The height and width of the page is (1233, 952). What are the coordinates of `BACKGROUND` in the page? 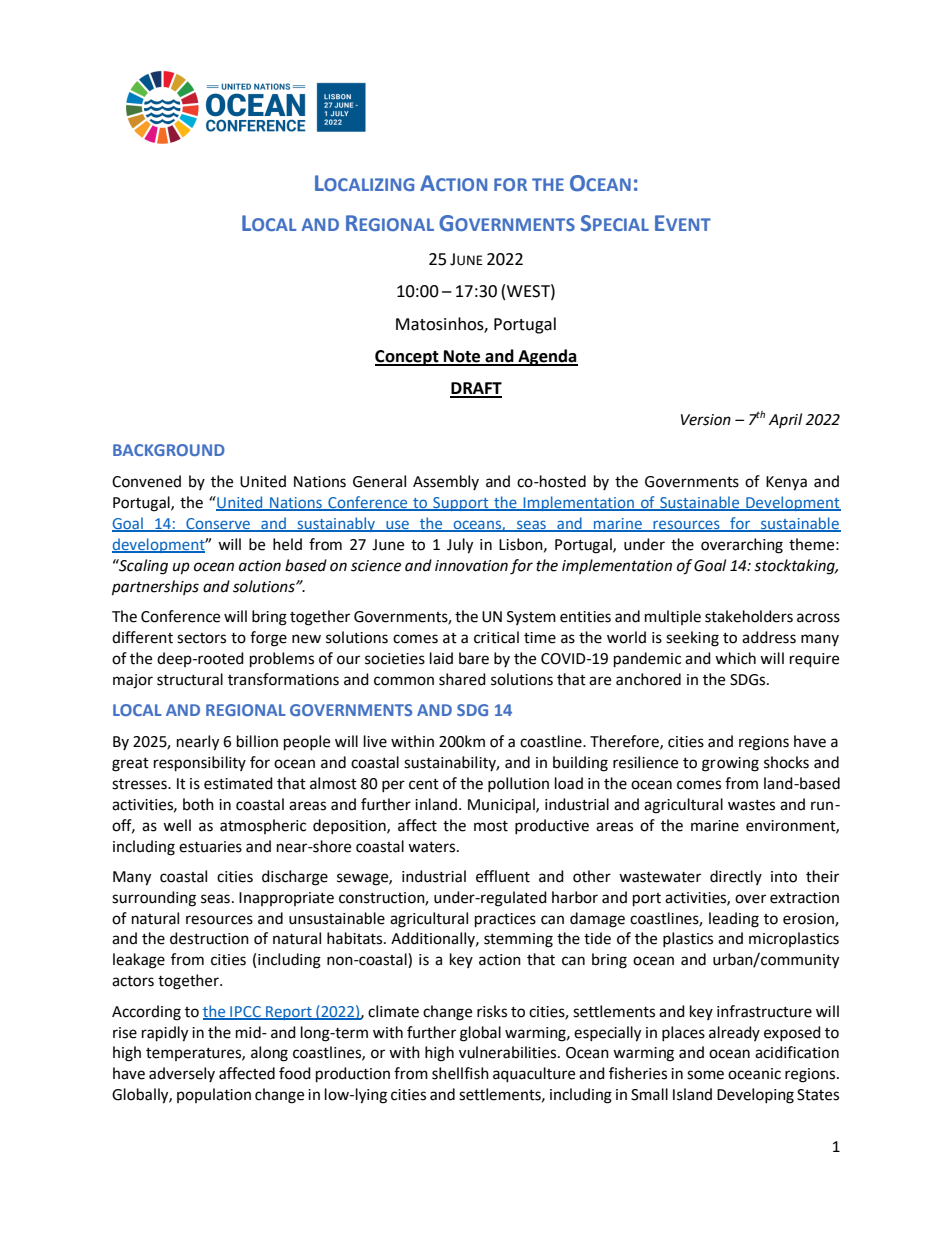 It's located at (169, 450).
